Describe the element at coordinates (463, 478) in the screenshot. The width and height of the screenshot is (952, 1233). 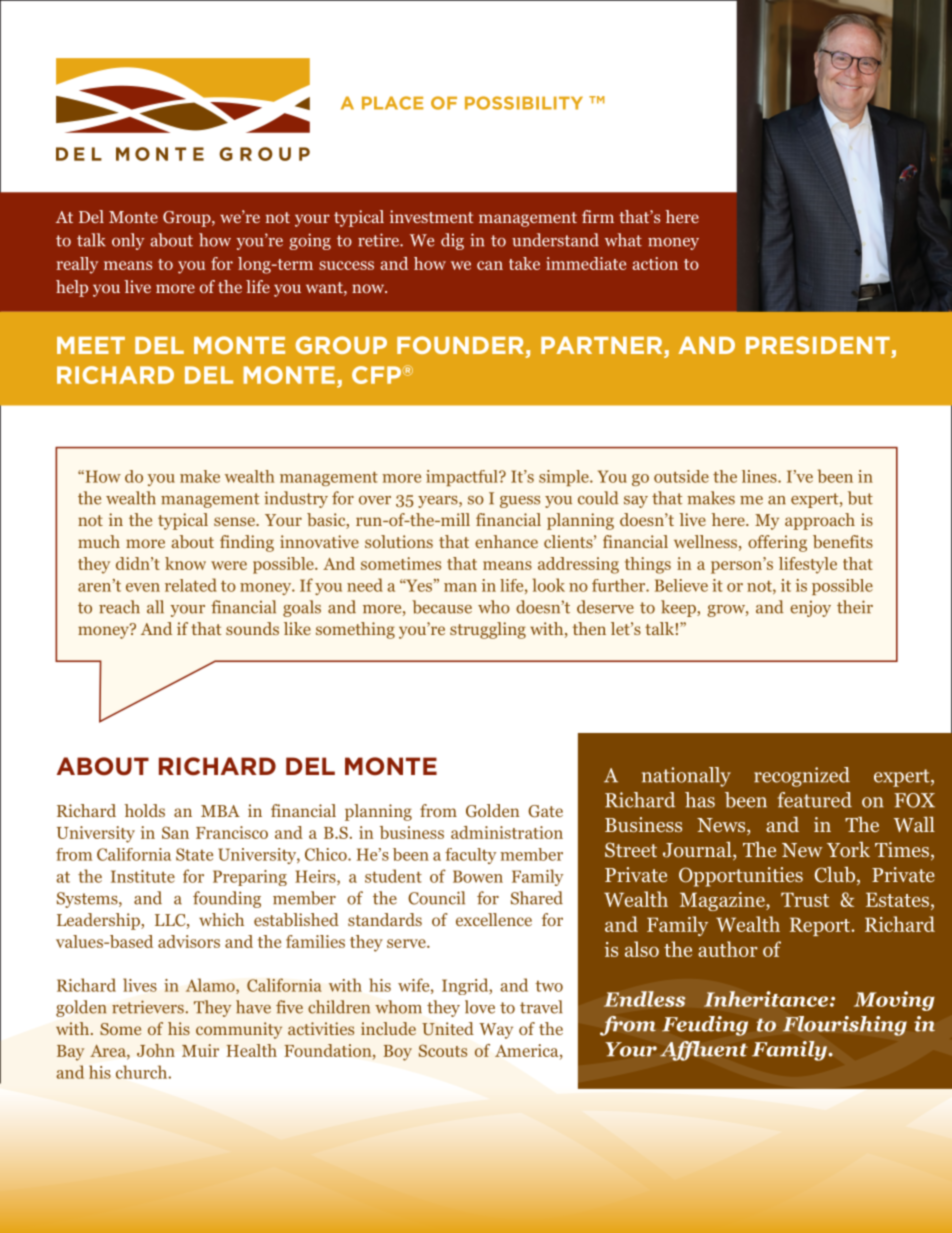
I see `impactful` at that location.
